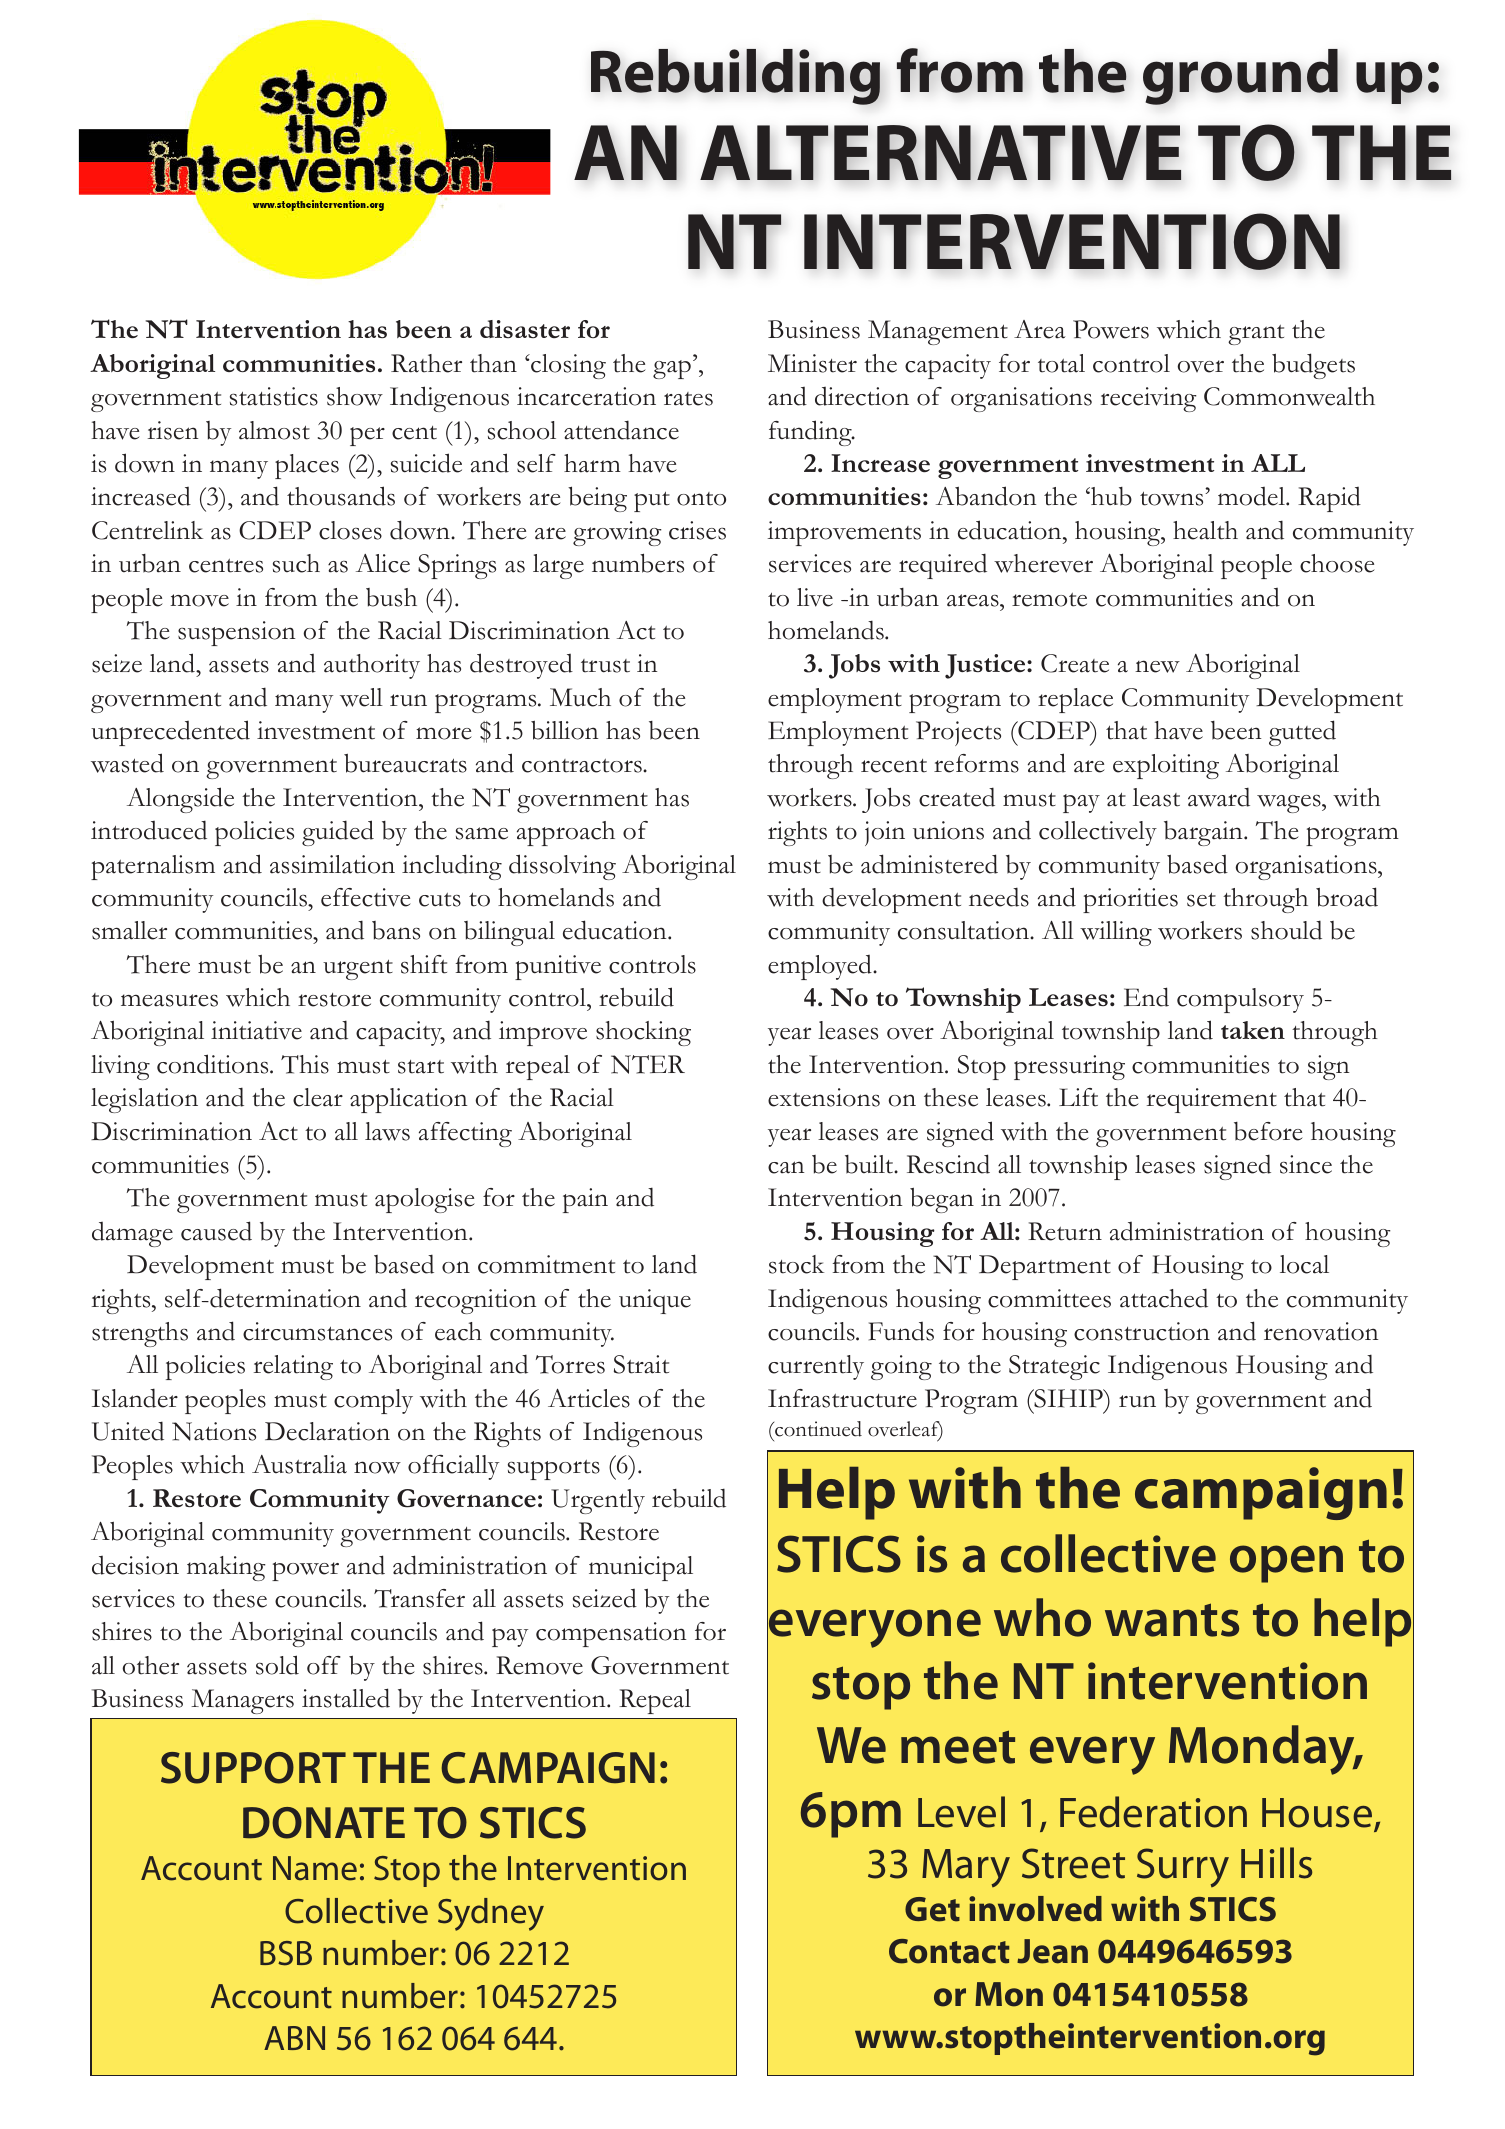 This screenshot has height=2129, width=1505. Describe the element at coordinates (940, 152) in the screenshot. I see `ALTERNATIVE` at that location.
